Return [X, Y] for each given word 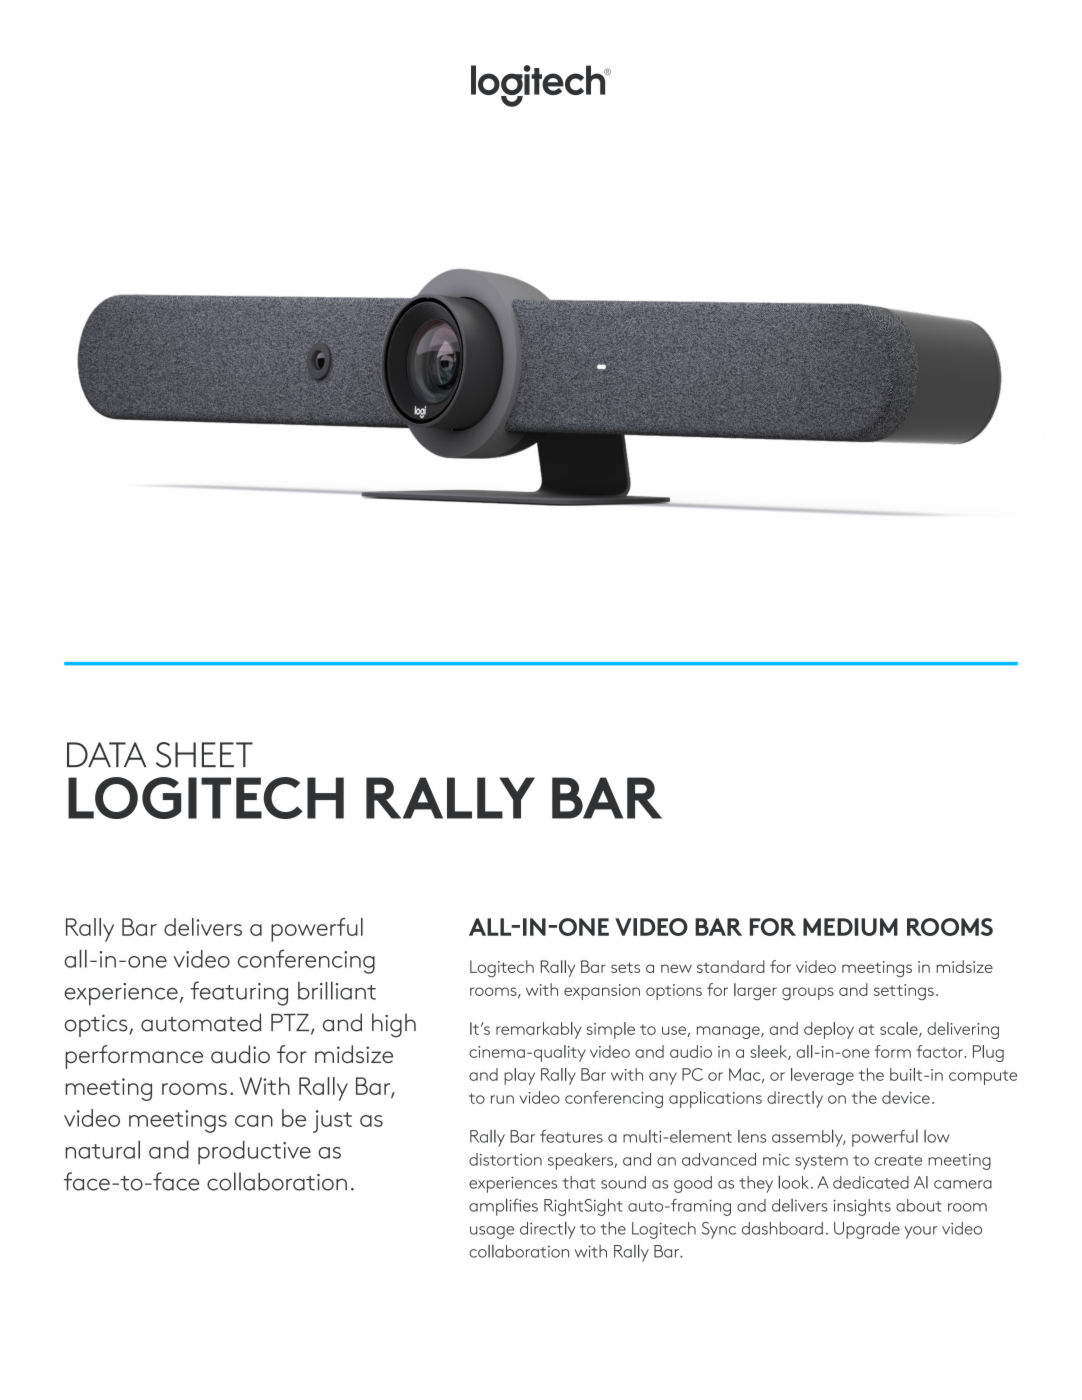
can [254, 1121]
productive [254, 1153]
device [906, 1097]
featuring [239, 993]
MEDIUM [850, 927]
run [502, 1099]
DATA [106, 754]
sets [625, 967]
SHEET [204, 755]
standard [731, 966]
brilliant [337, 990]
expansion [602, 992]
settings [904, 992]
